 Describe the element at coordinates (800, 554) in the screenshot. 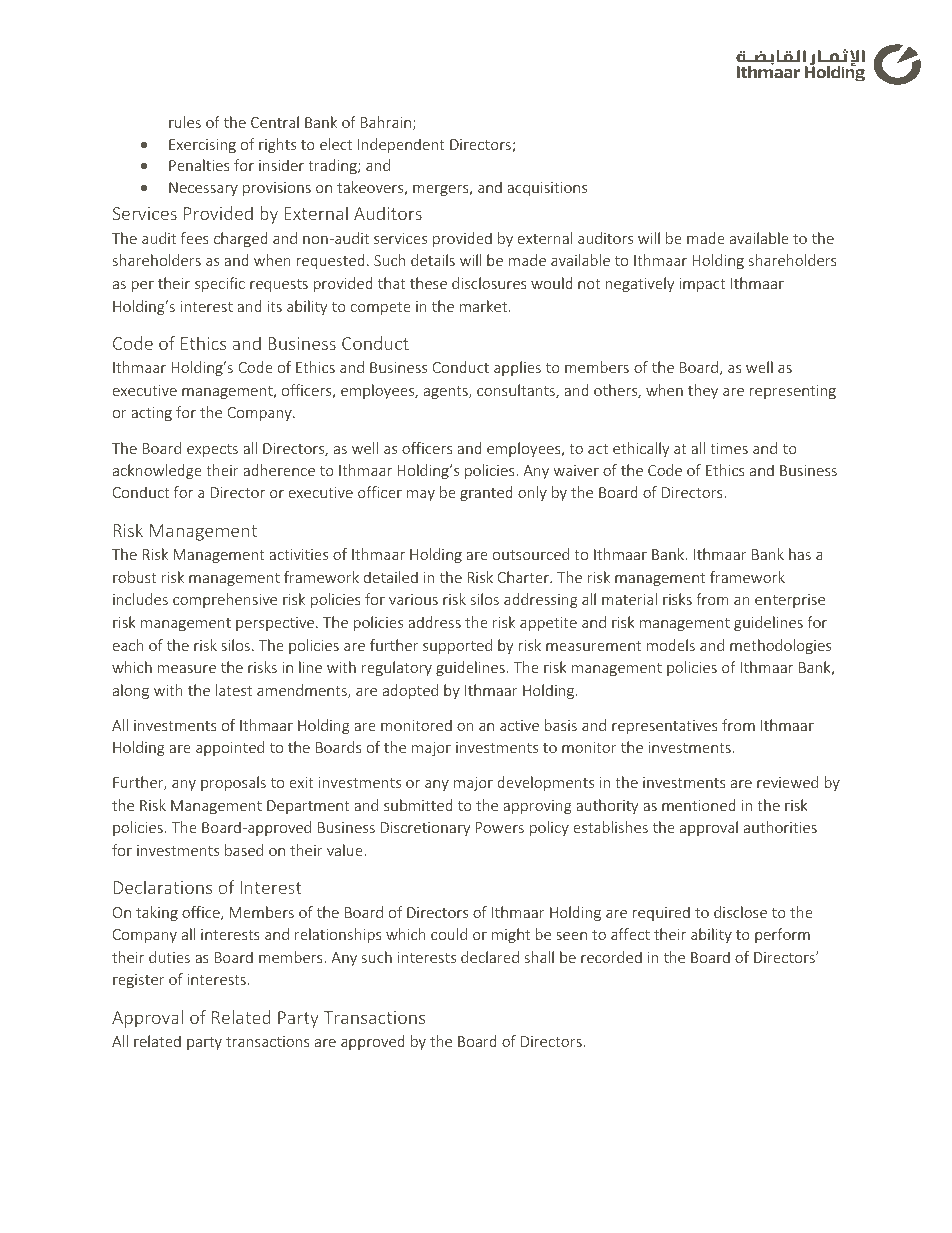

I see `has` at that location.
